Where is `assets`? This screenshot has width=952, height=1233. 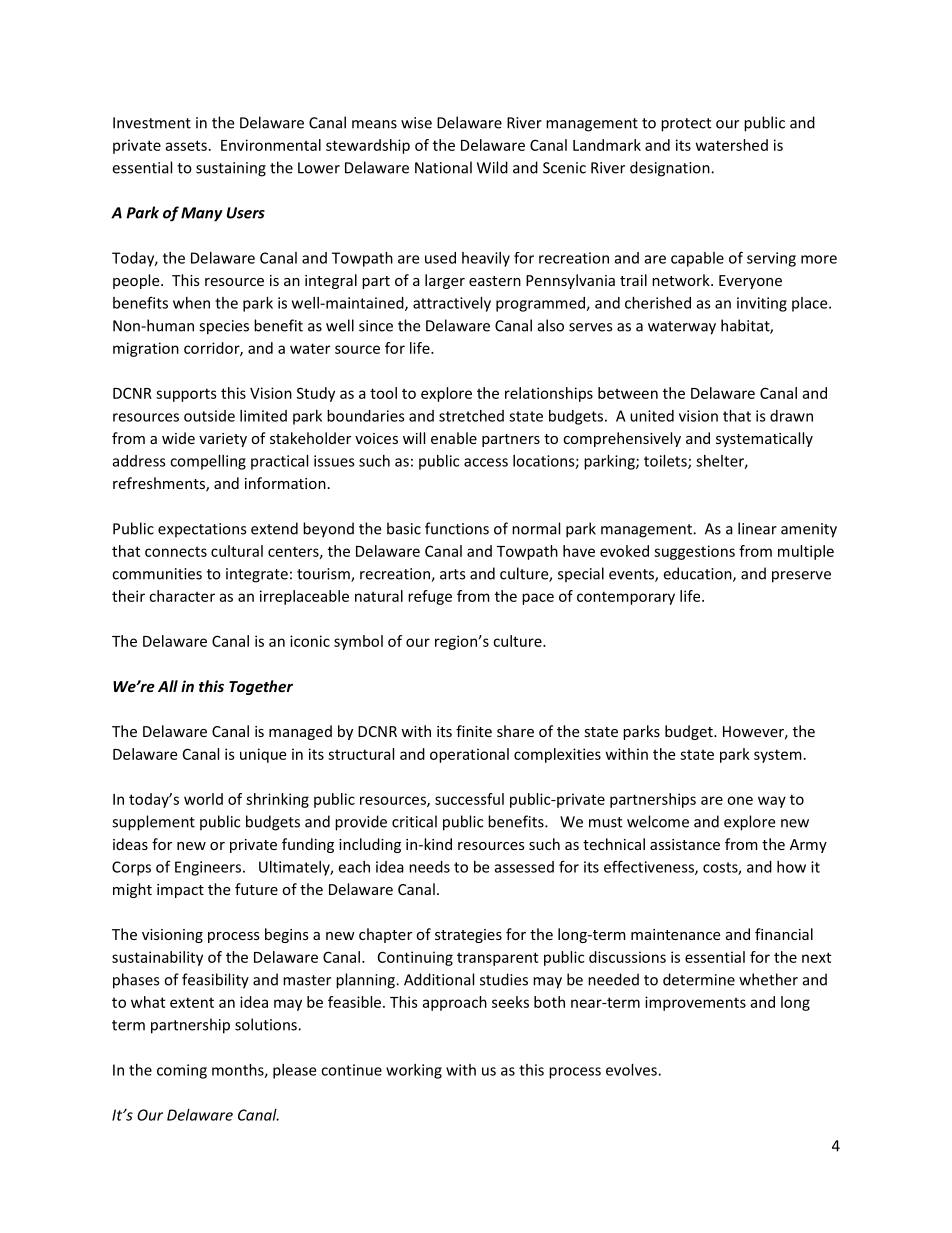
assets is located at coordinates (186, 145).
